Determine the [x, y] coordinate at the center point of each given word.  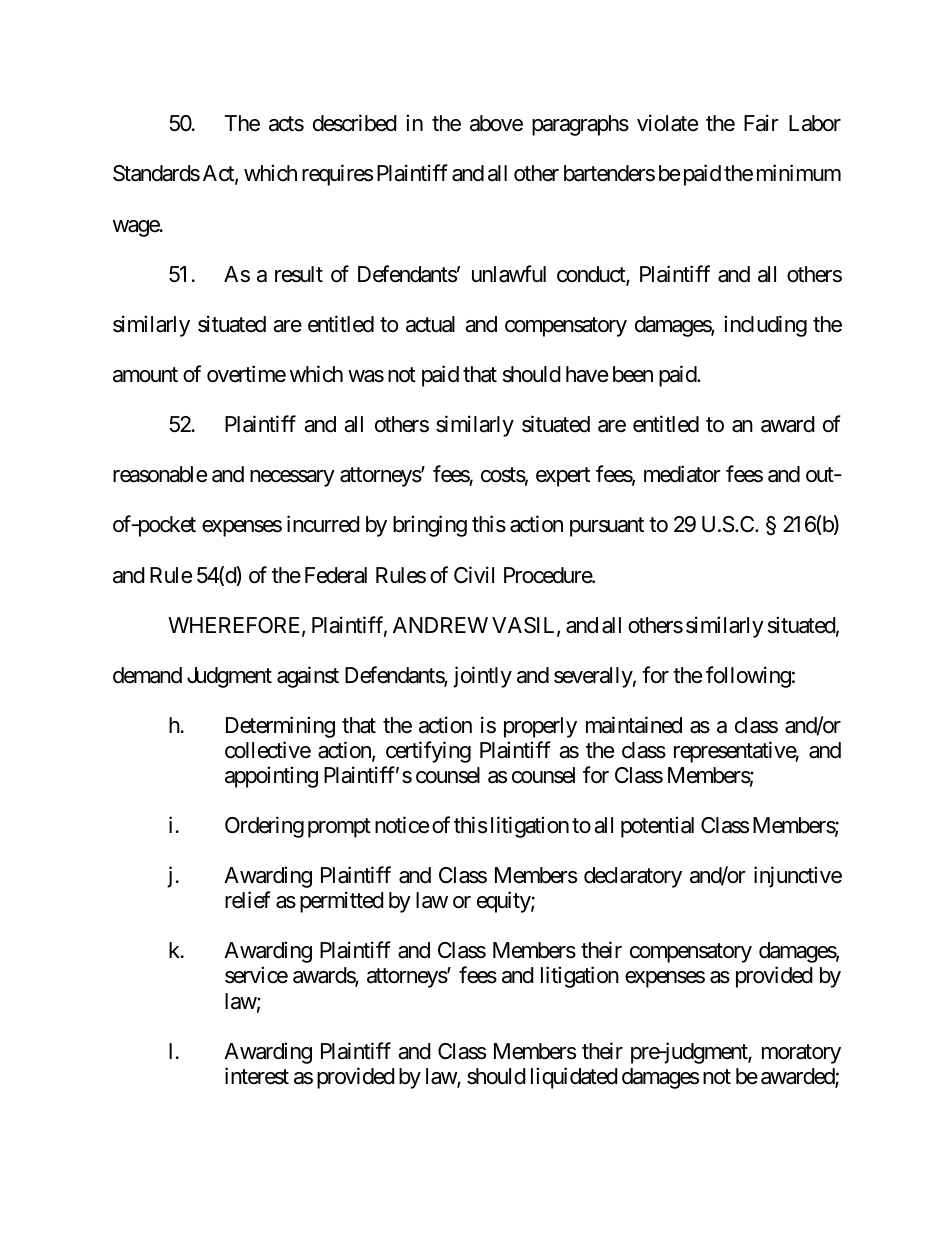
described [355, 123]
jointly [482, 677]
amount [145, 375]
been [633, 374]
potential [657, 827]
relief [248, 900]
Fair [761, 123]
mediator [682, 474]
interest [257, 1076]
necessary [292, 478]
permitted [342, 902]
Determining [280, 727]
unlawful [509, 274]
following [748, 677]
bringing [430, 526]
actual [430, 324]
